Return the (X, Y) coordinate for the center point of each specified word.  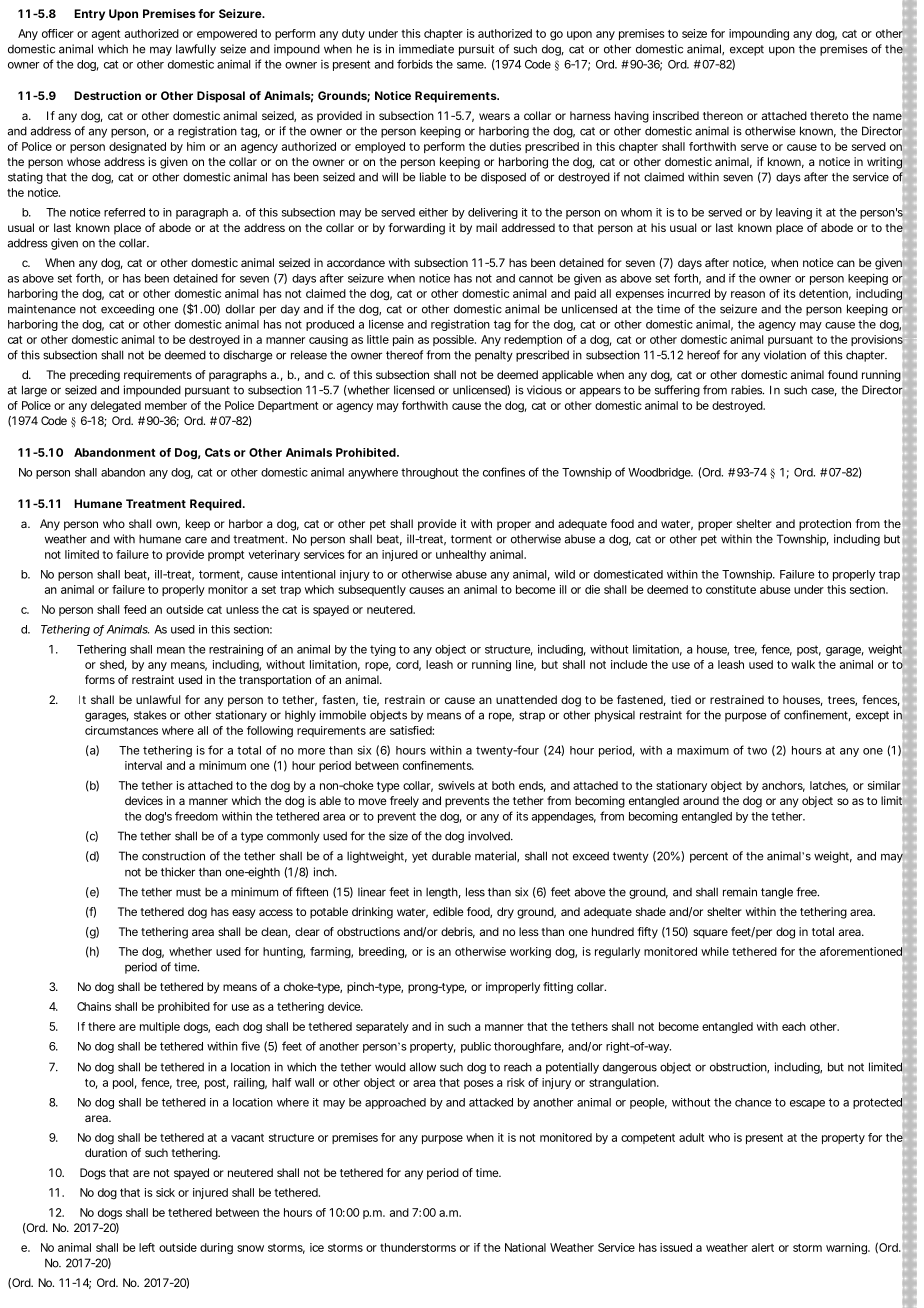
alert (763, 1247)
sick (165, 1192)
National (525, 1247)
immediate (426, 49)
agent (106, 35)
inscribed (676, 115)
